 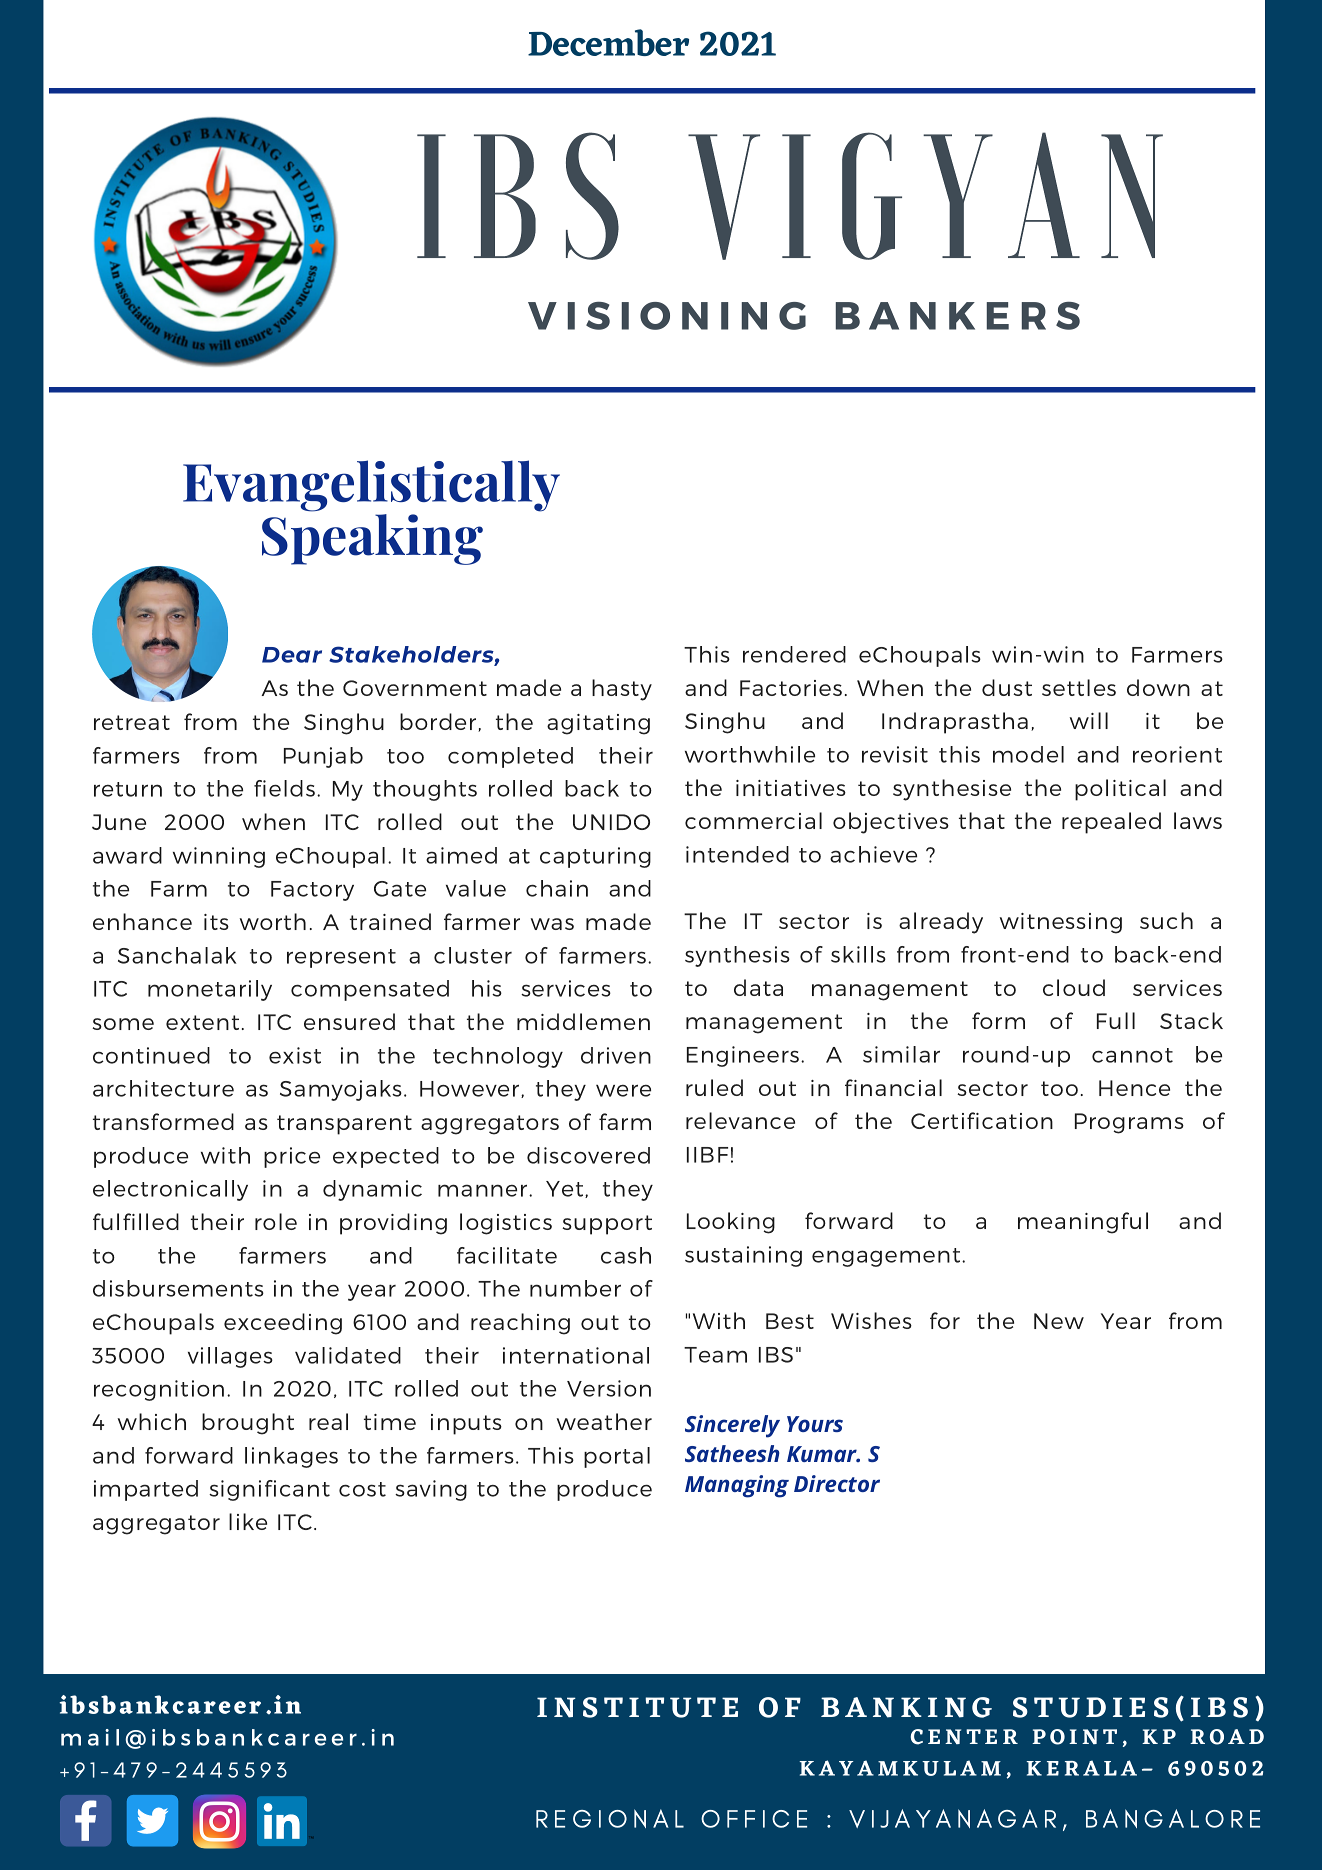 What do you see at coordinates (794, 654) in the document?
I see `rendered` at bounding box center [794, 654].
